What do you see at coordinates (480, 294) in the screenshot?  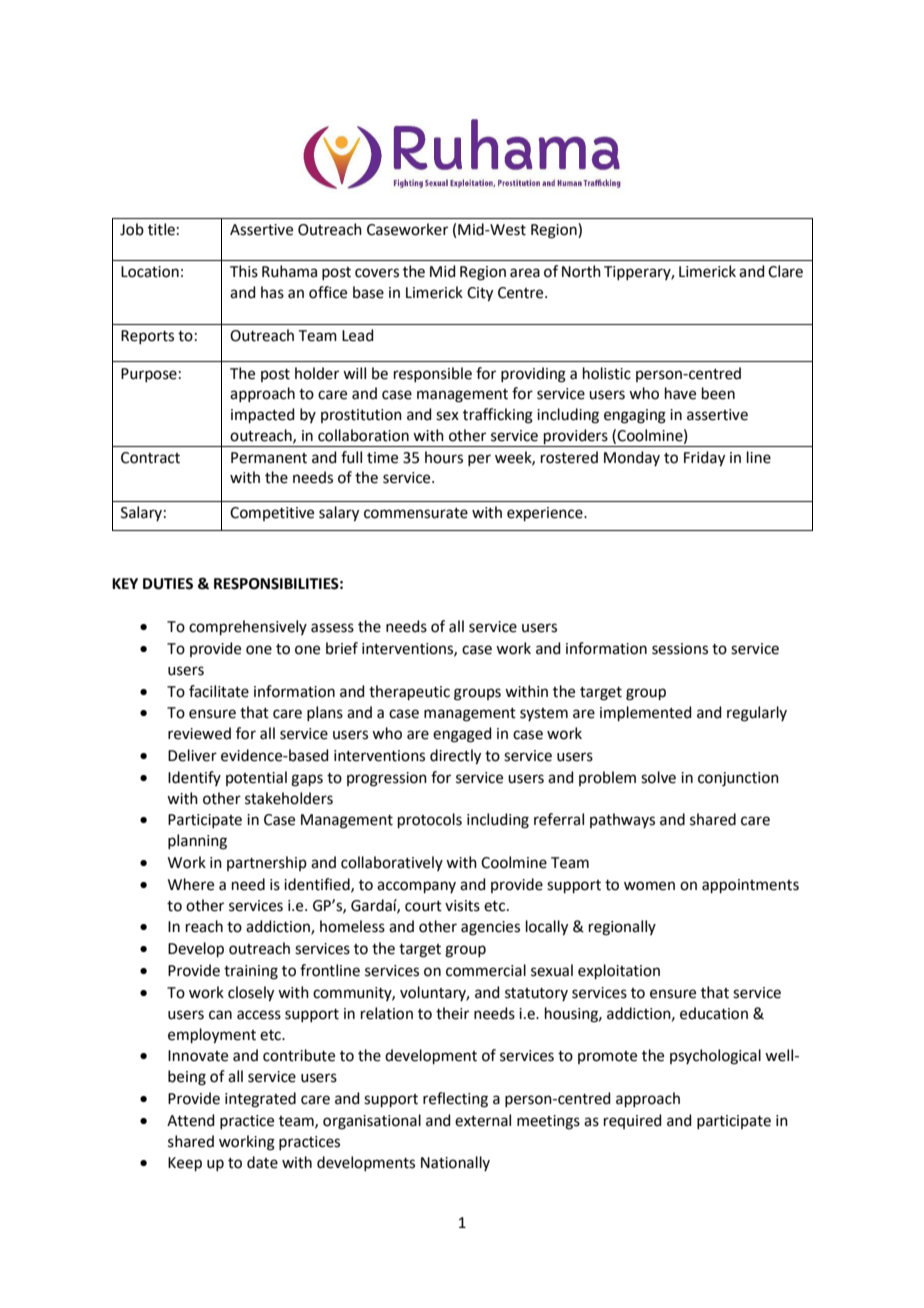 I see `City` at bounding box center [480, 294].
